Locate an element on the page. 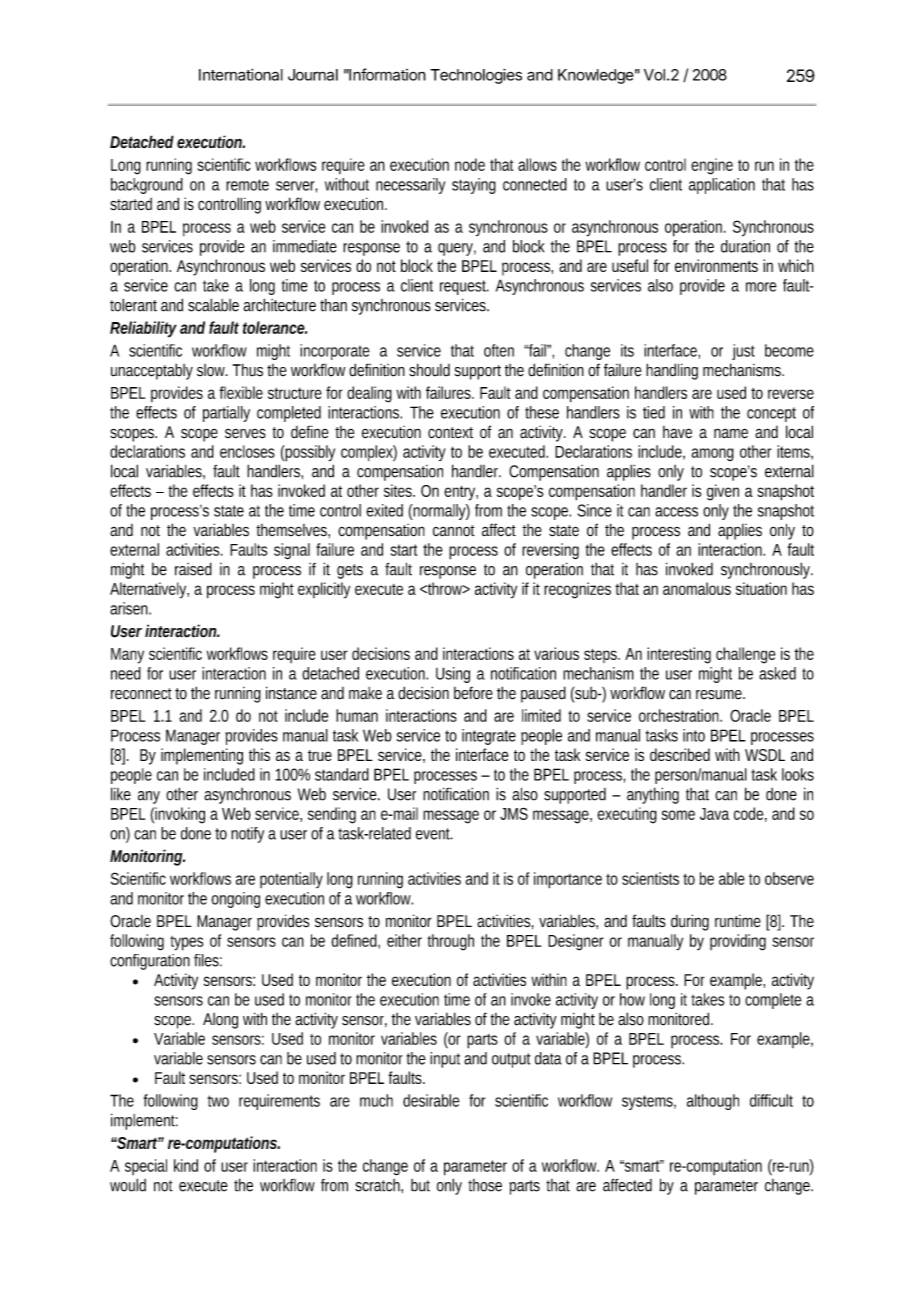 This page has height=1308, width=924. International is located at coordinates (241, 75).
